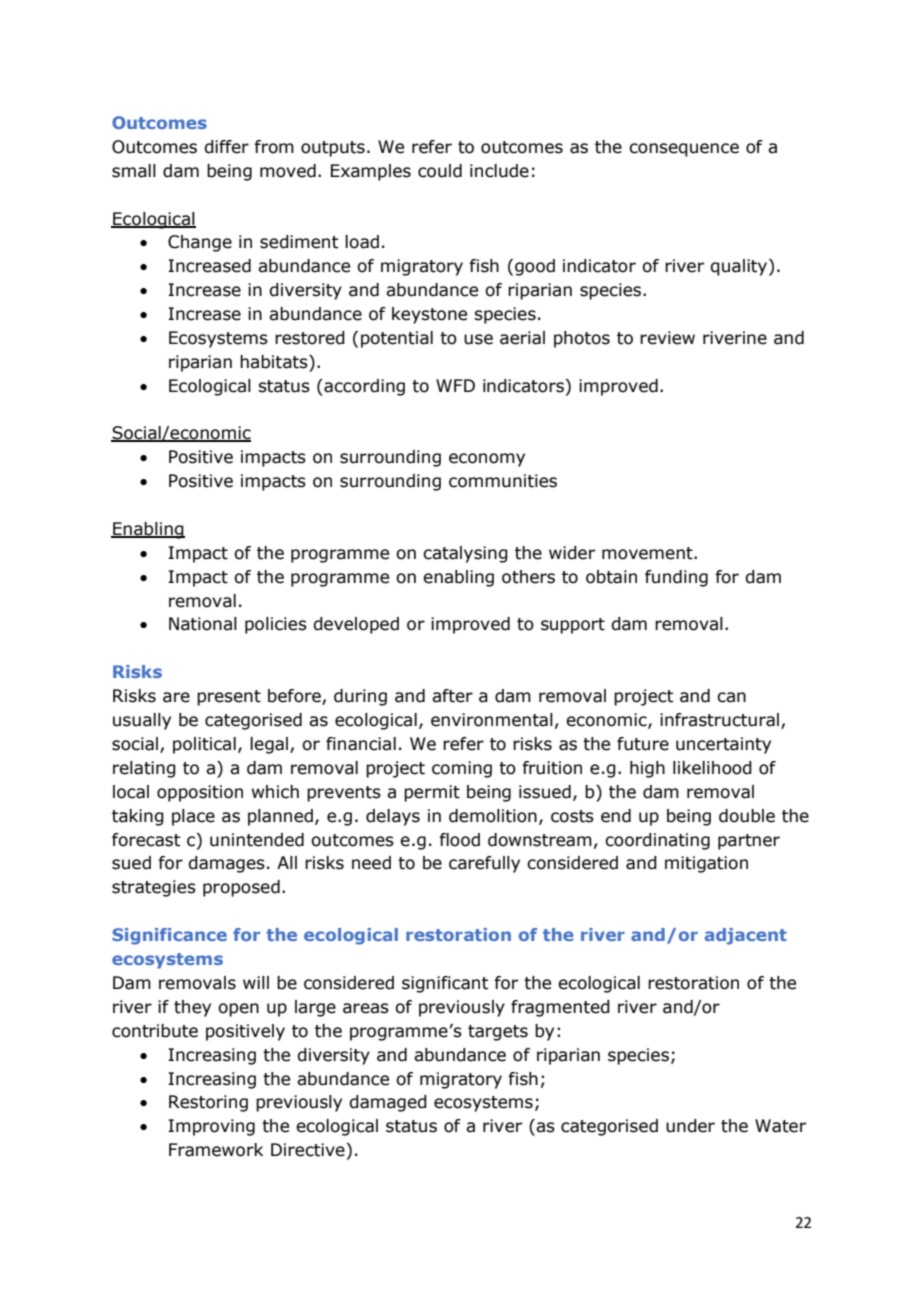  What do you see at coordinates (719, 720) in the page?
I see `infrastructural` at bounding box center [719, 720].
